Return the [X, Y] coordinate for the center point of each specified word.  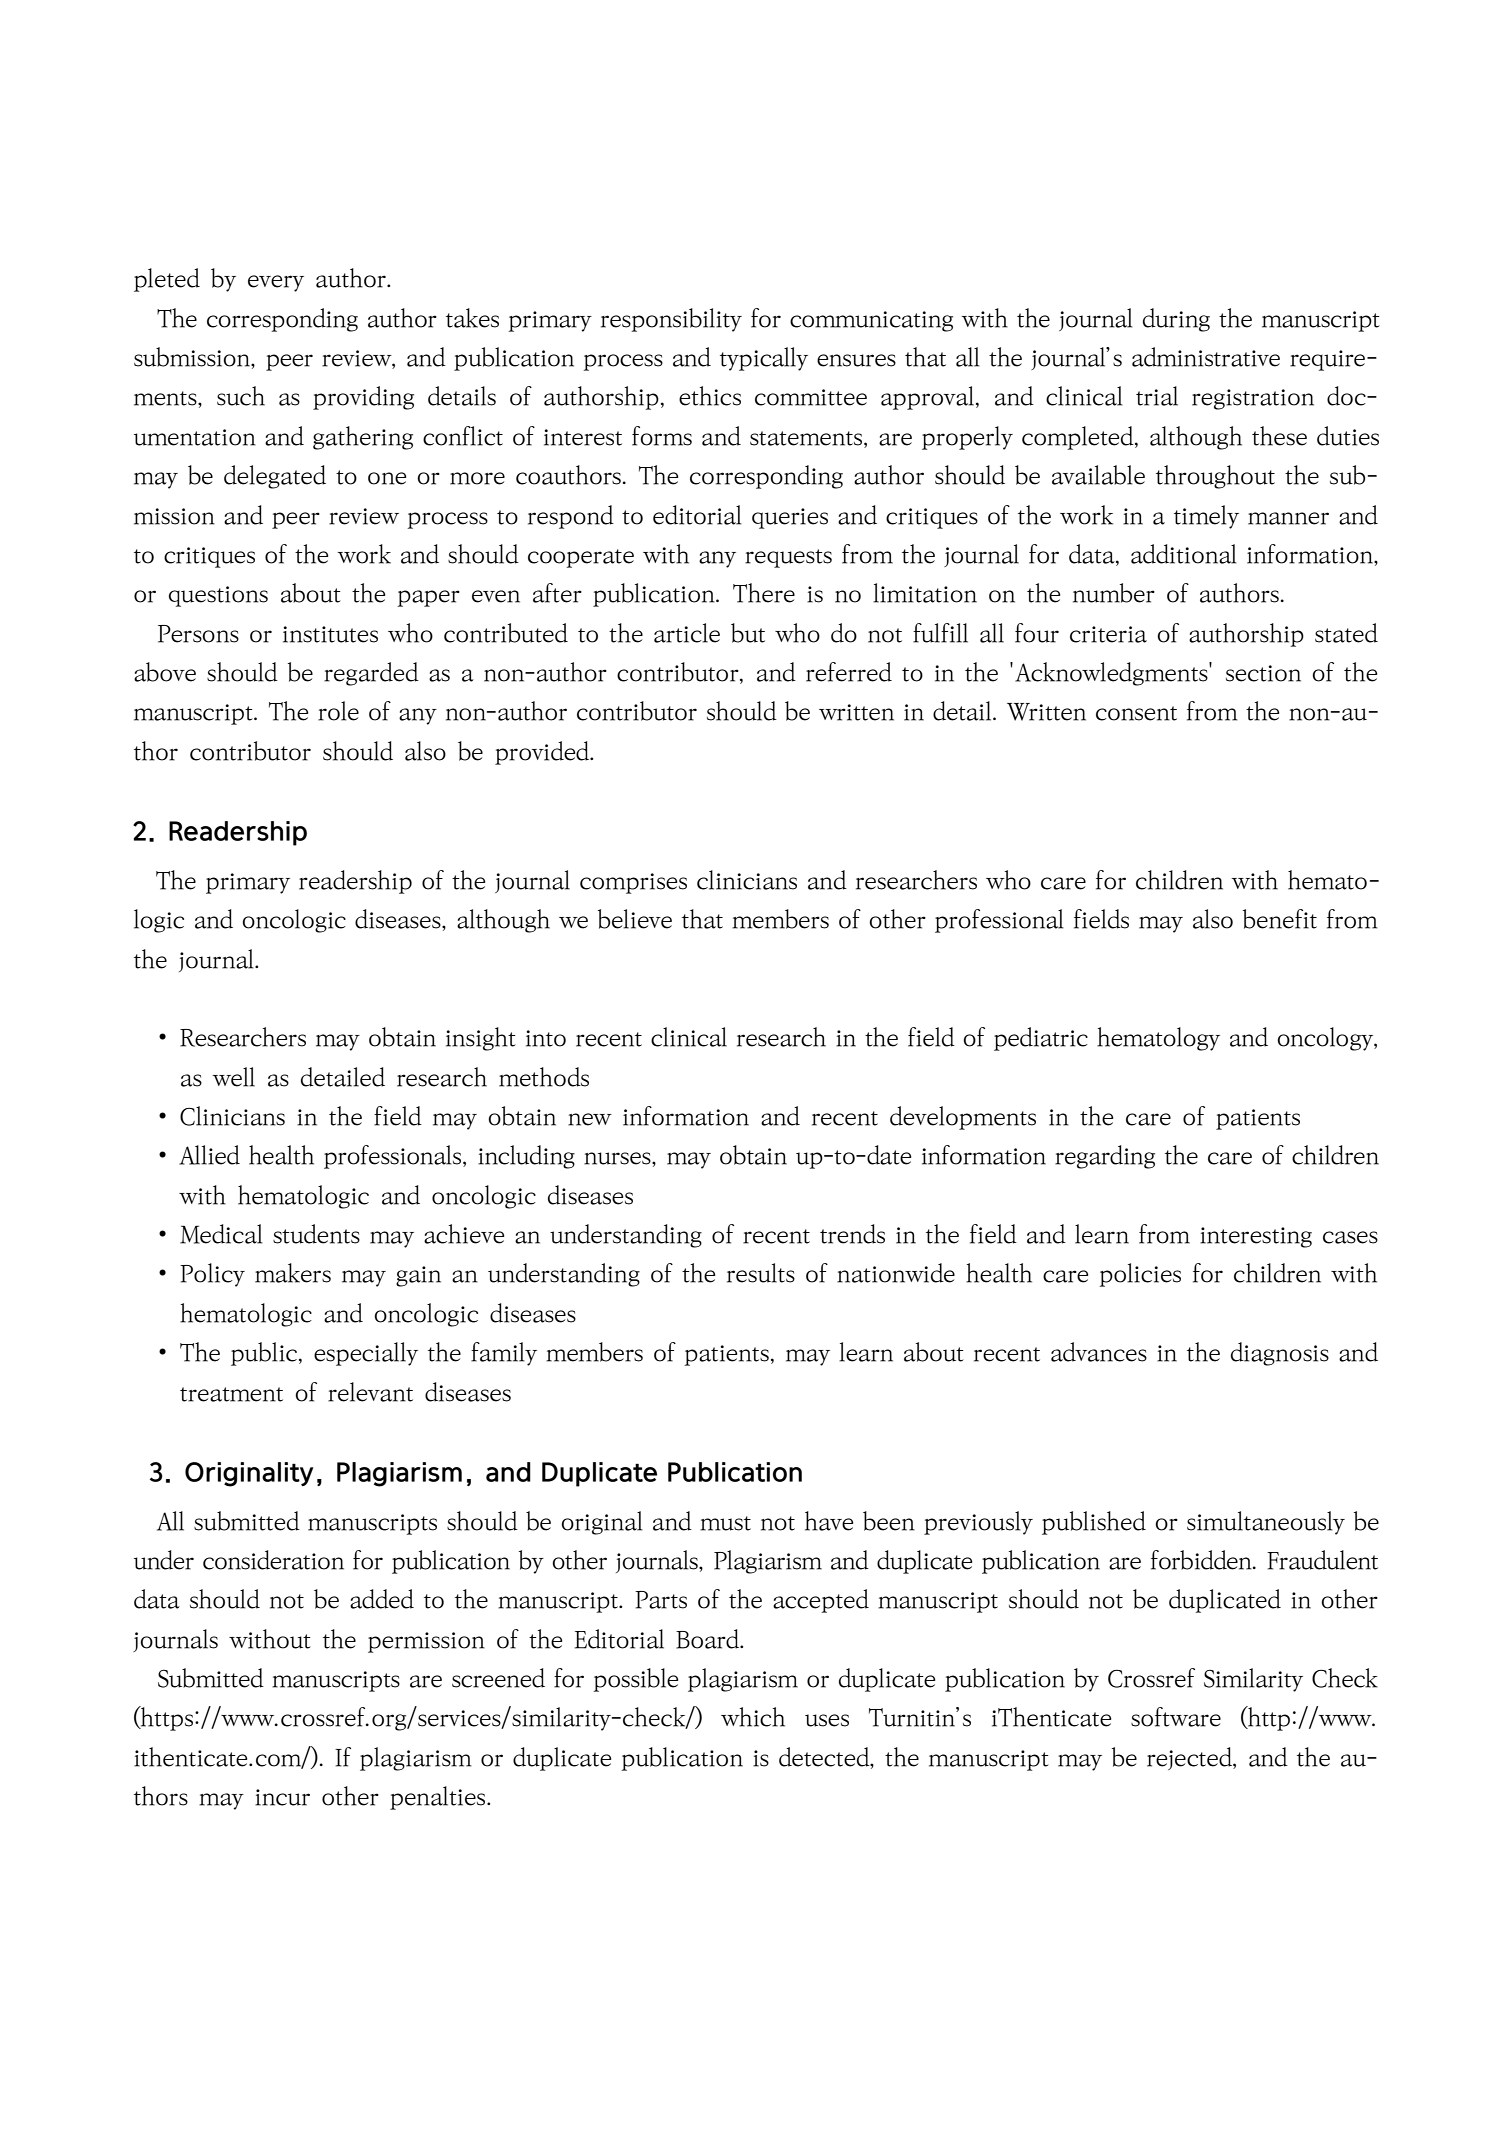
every [276, 283]
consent [1136, 713]
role [338, 711]
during [1176, 320]
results [761, 1273]
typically [764, 359]
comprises [633, 883]
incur [282, 1797]
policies [1140, 1275]
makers [293, 1273]
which [753, 1717]
